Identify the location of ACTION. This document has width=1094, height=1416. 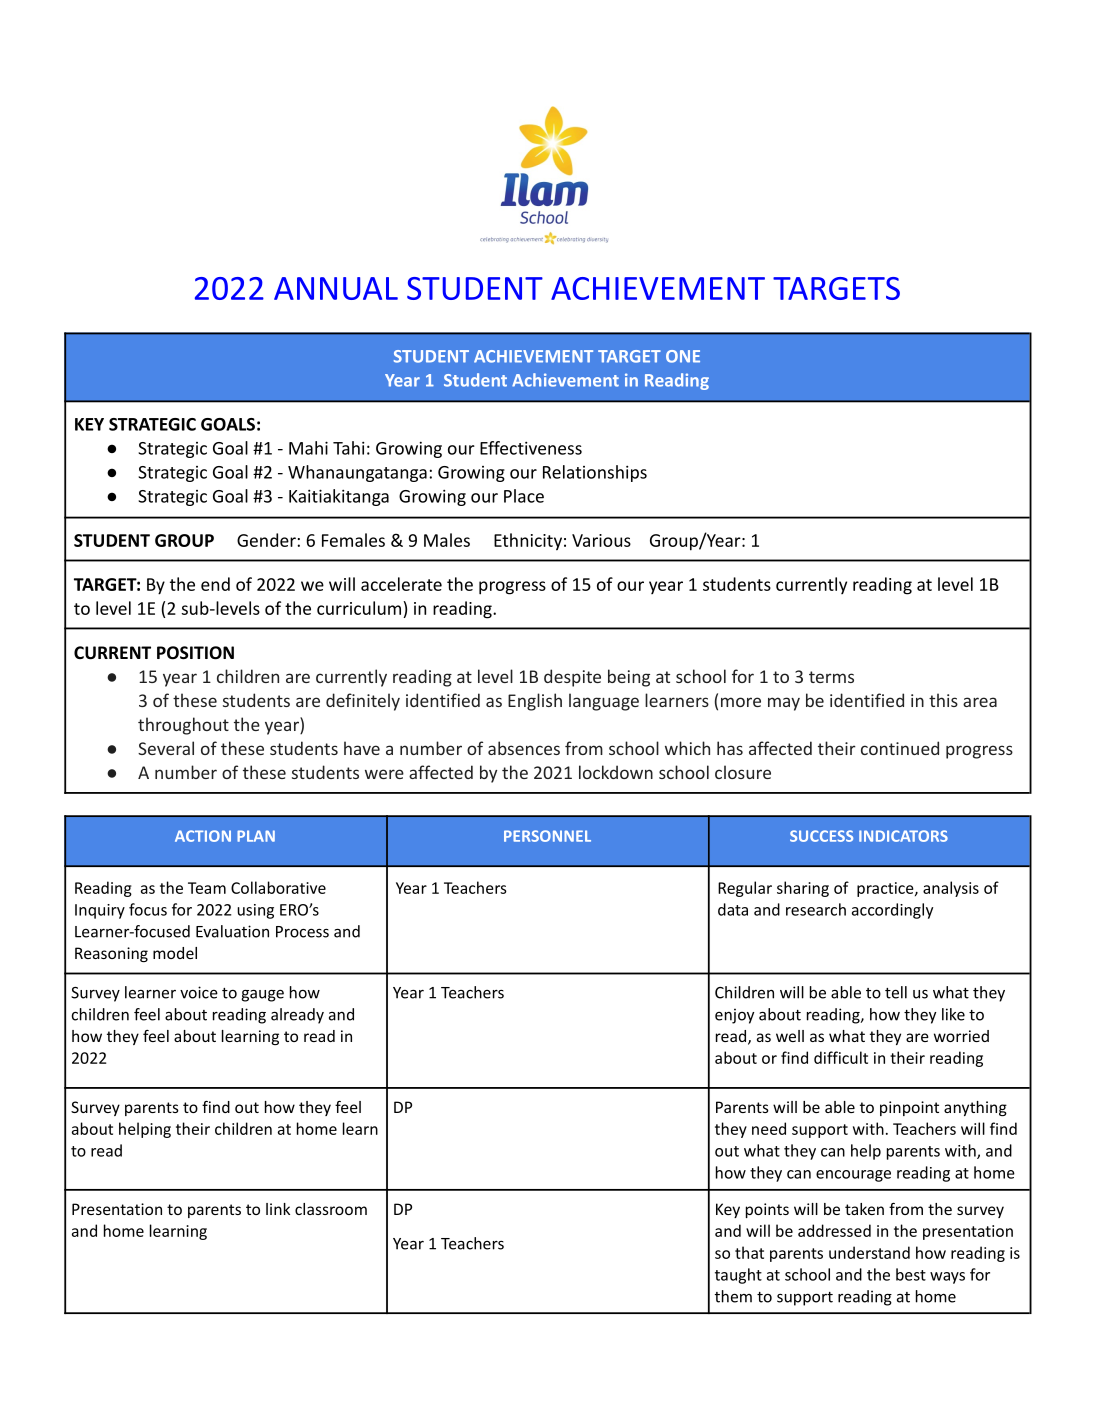
(203, 836).
